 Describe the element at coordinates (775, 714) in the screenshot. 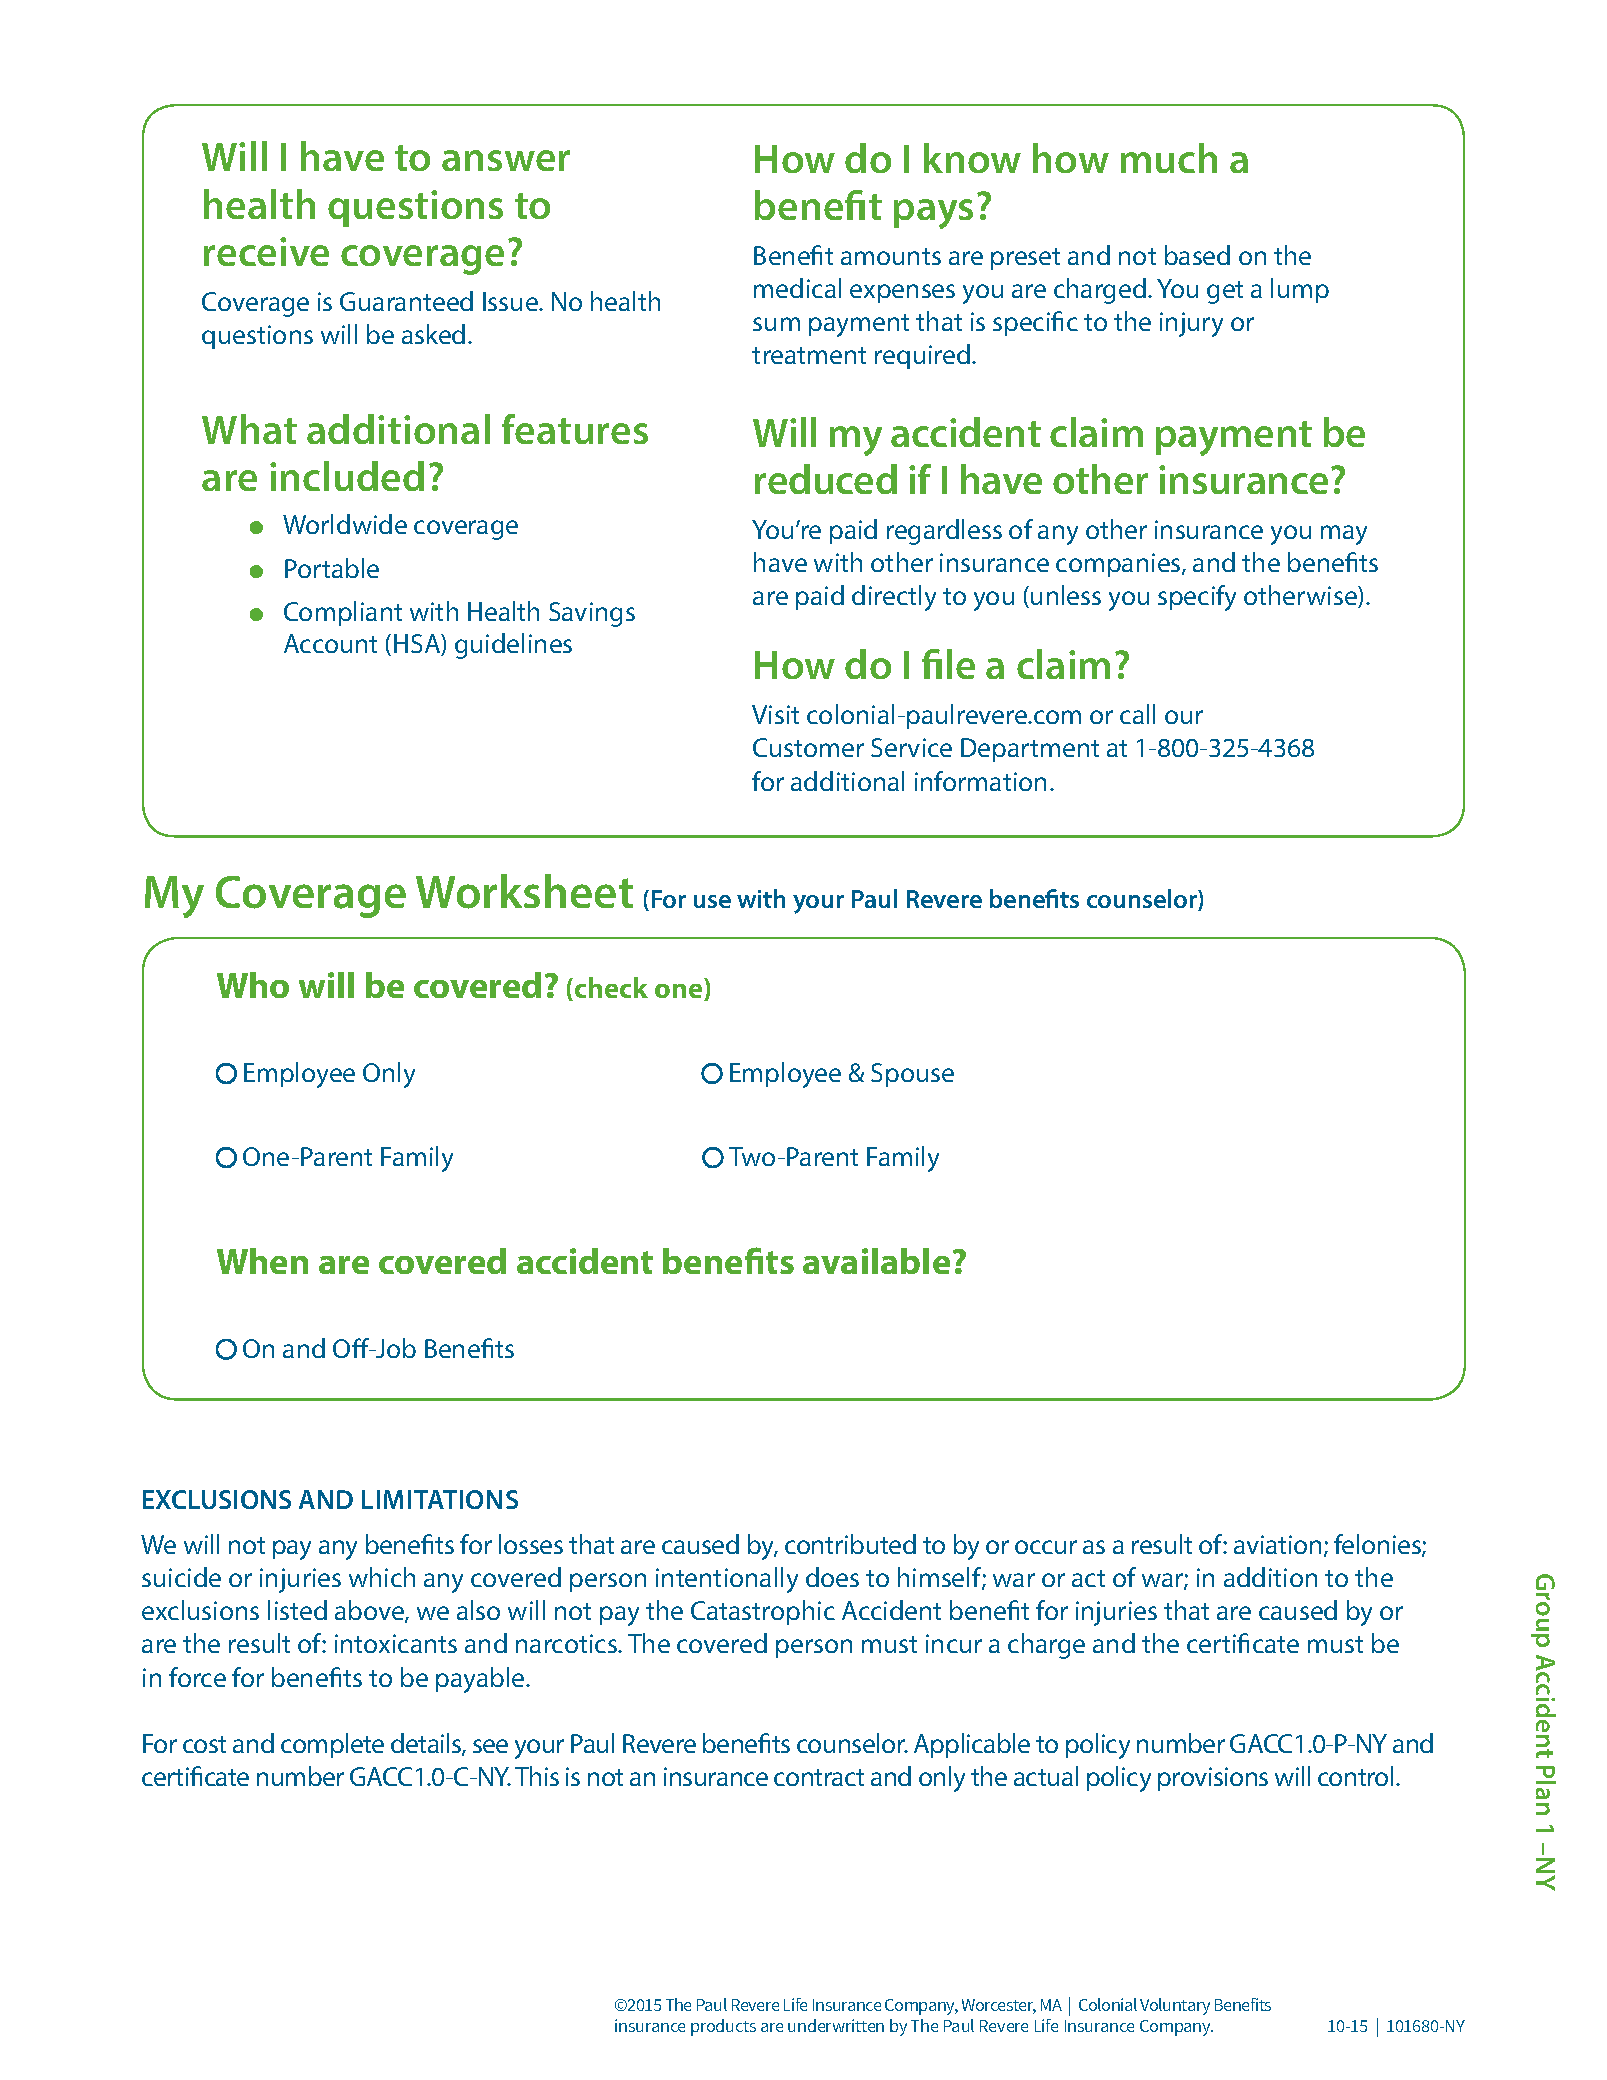

I see `Visit` at that location.
